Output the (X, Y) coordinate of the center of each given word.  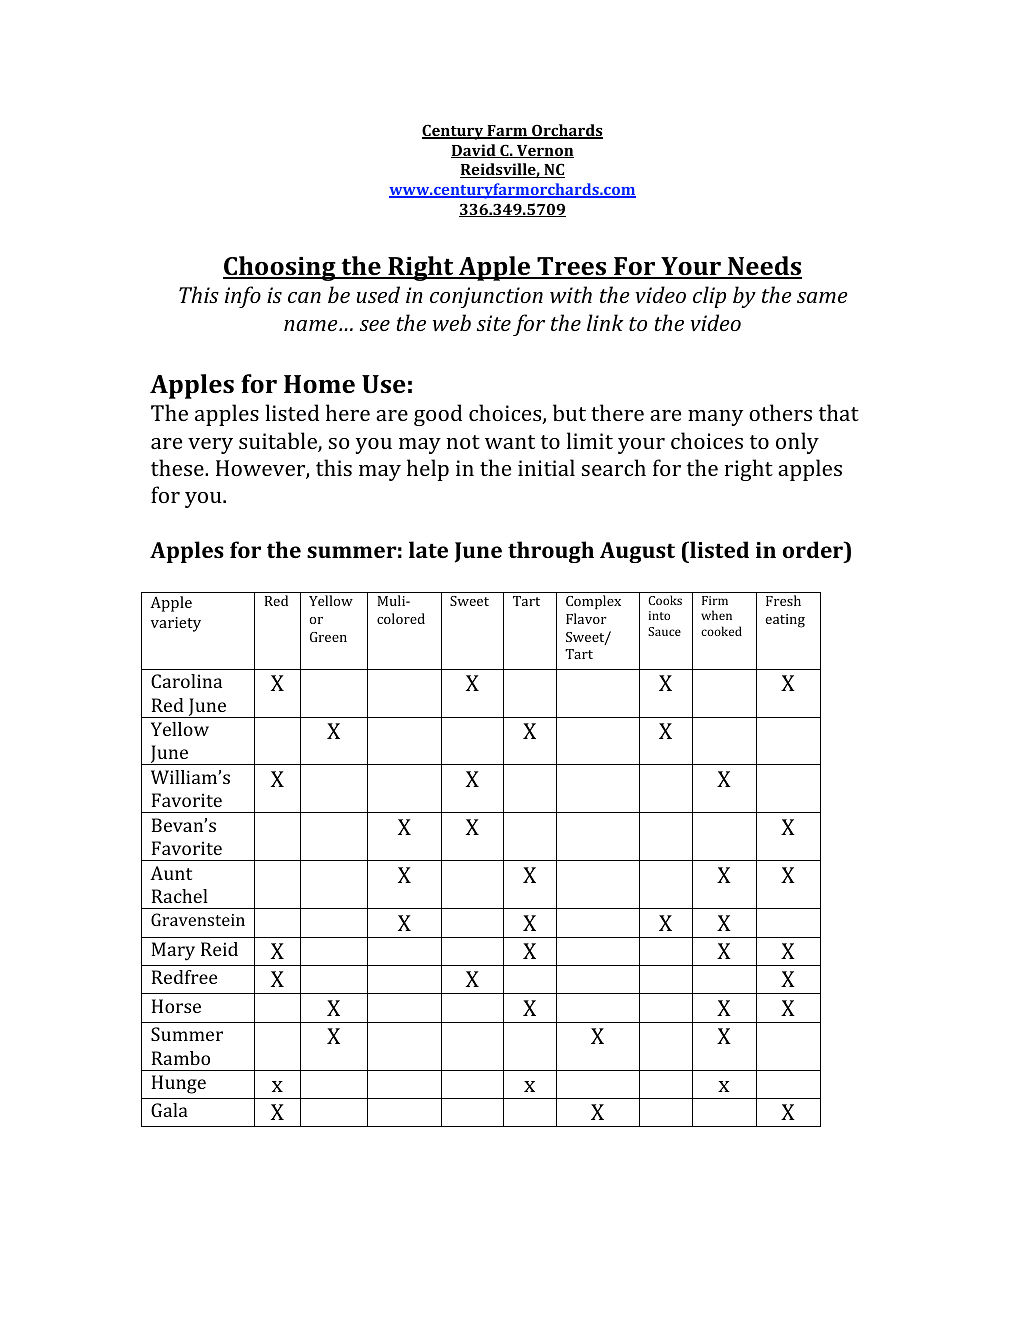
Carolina (186, 681)
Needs (764, 267)
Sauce (664, 631)
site (494, 323)
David (474, 151)
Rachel (180, 896)
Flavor (586, 618)
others (780, 412)
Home (319, 384)
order (813, 551)
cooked (721, 631)
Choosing (280, 268)
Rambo (181, 1058)
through (551, 552)
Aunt (171, 873)
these (178, 467)
